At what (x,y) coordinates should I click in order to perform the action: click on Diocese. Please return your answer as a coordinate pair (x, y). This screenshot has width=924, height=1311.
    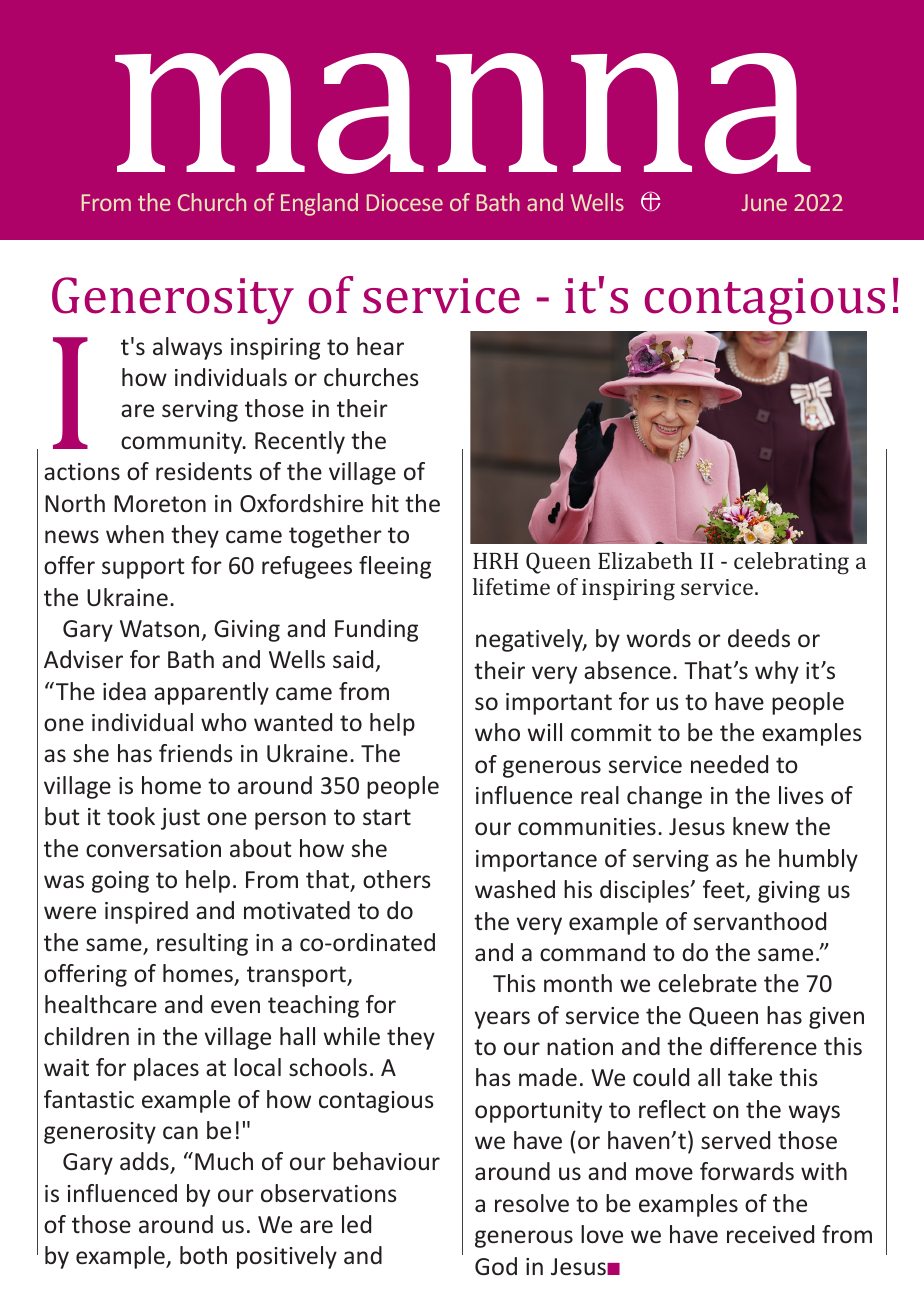
    Looking at the image, I should click on (405, 202).
